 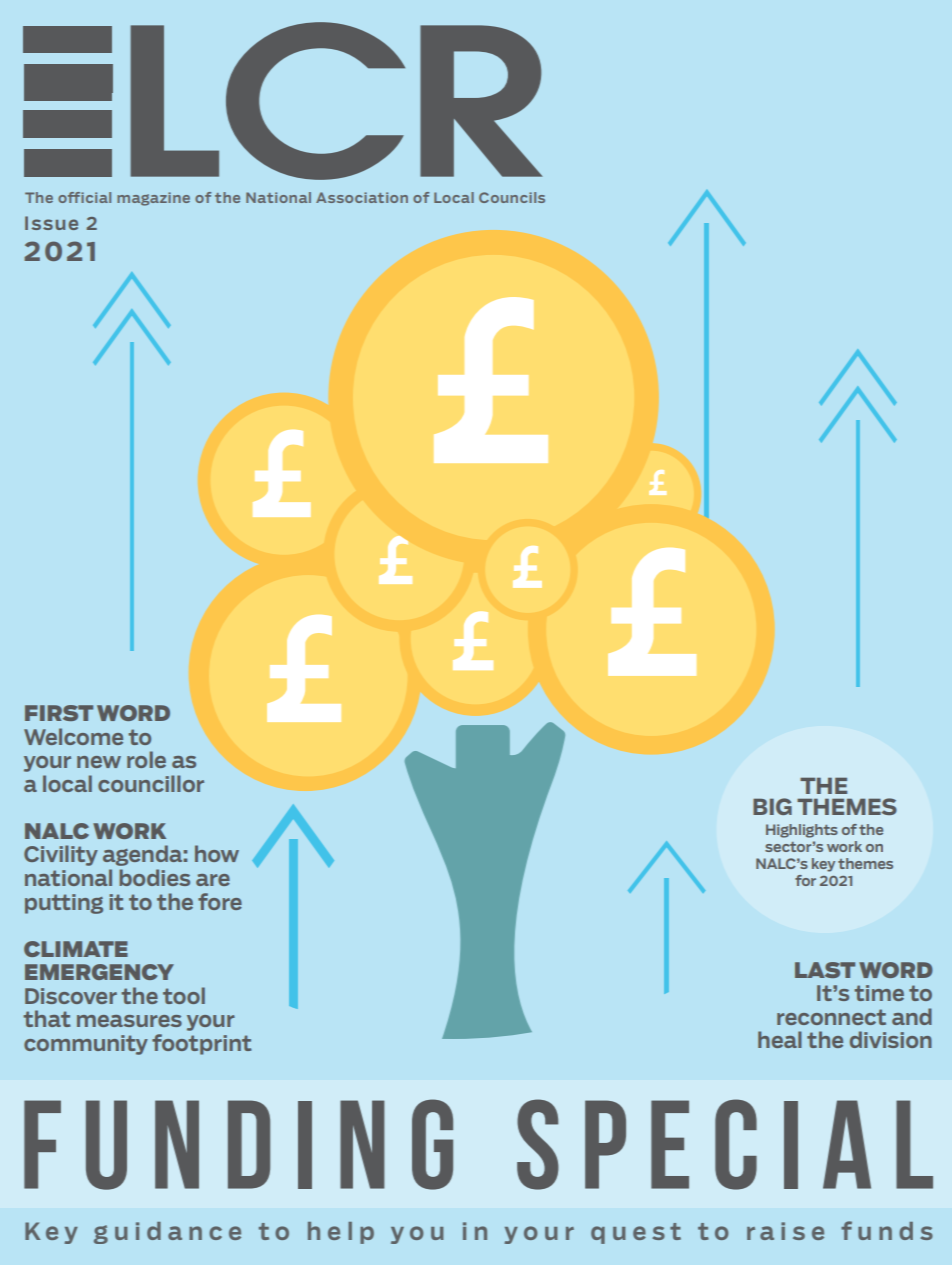 I want to click on role, so click(x=146, y=759).
